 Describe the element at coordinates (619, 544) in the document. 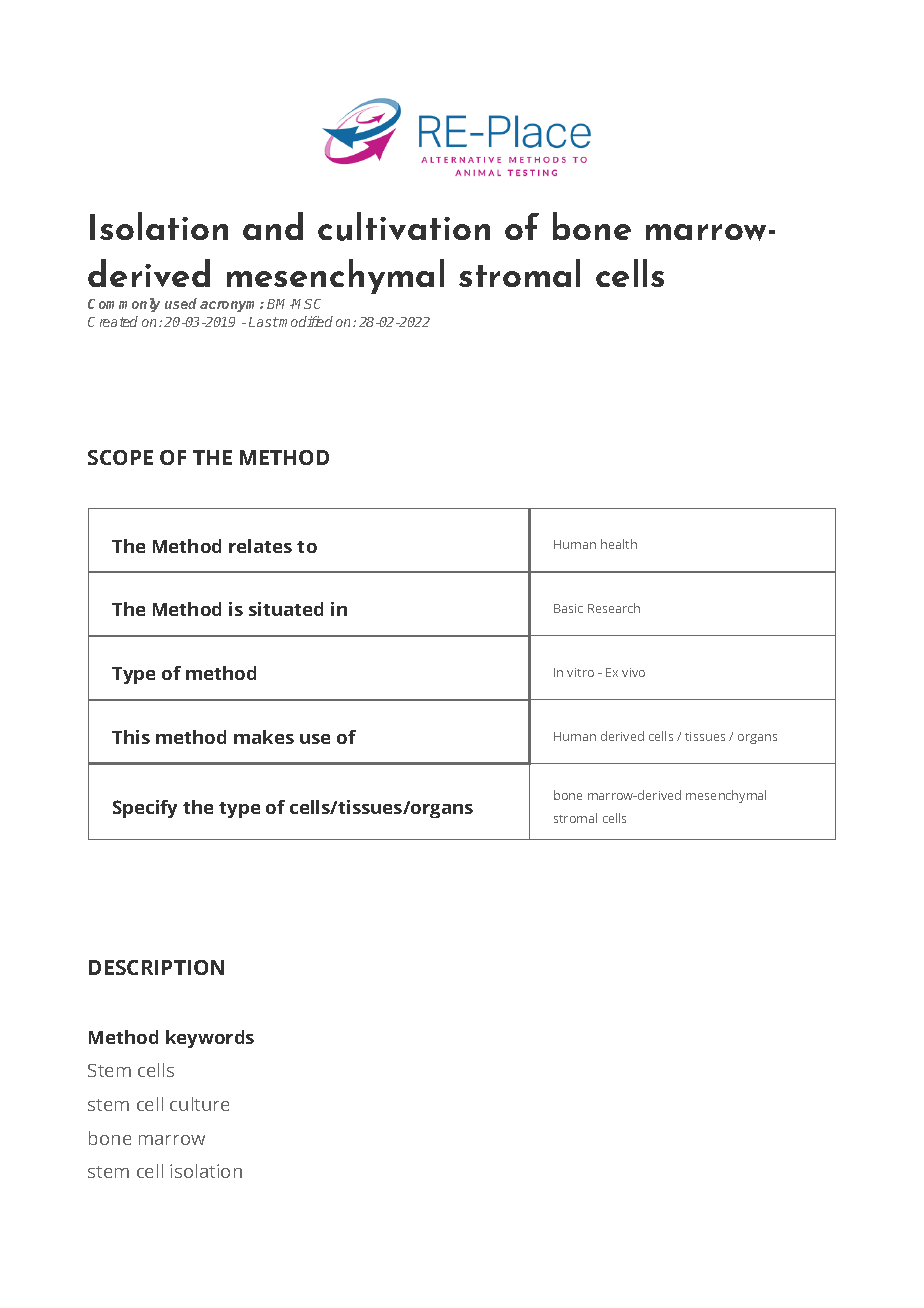

I see `health` at that location.
